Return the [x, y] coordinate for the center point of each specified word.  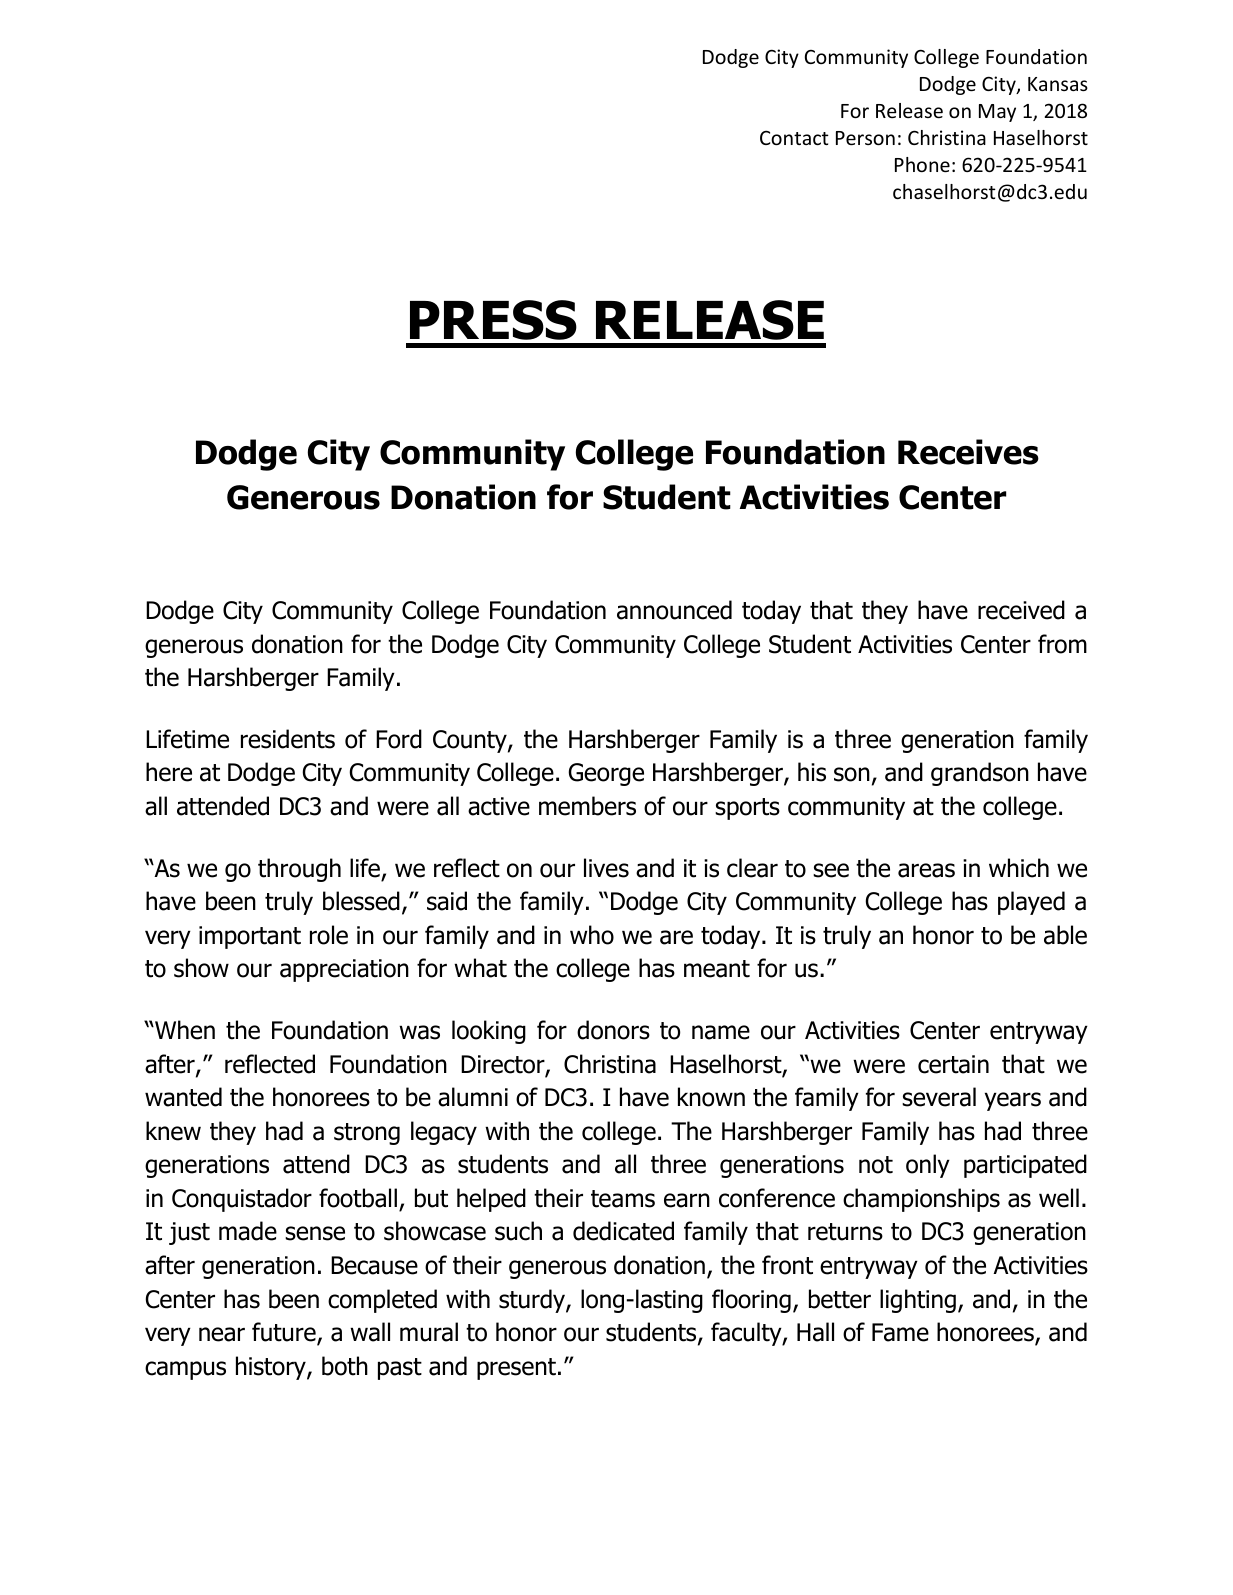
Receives [968, 452]
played [1031, 903]
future [285, 1333]
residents [288, 739]
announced [674, 610]
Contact [794, 137]
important [250, 937]
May [997, 113]
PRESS [493, 320]
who [592, 935]
